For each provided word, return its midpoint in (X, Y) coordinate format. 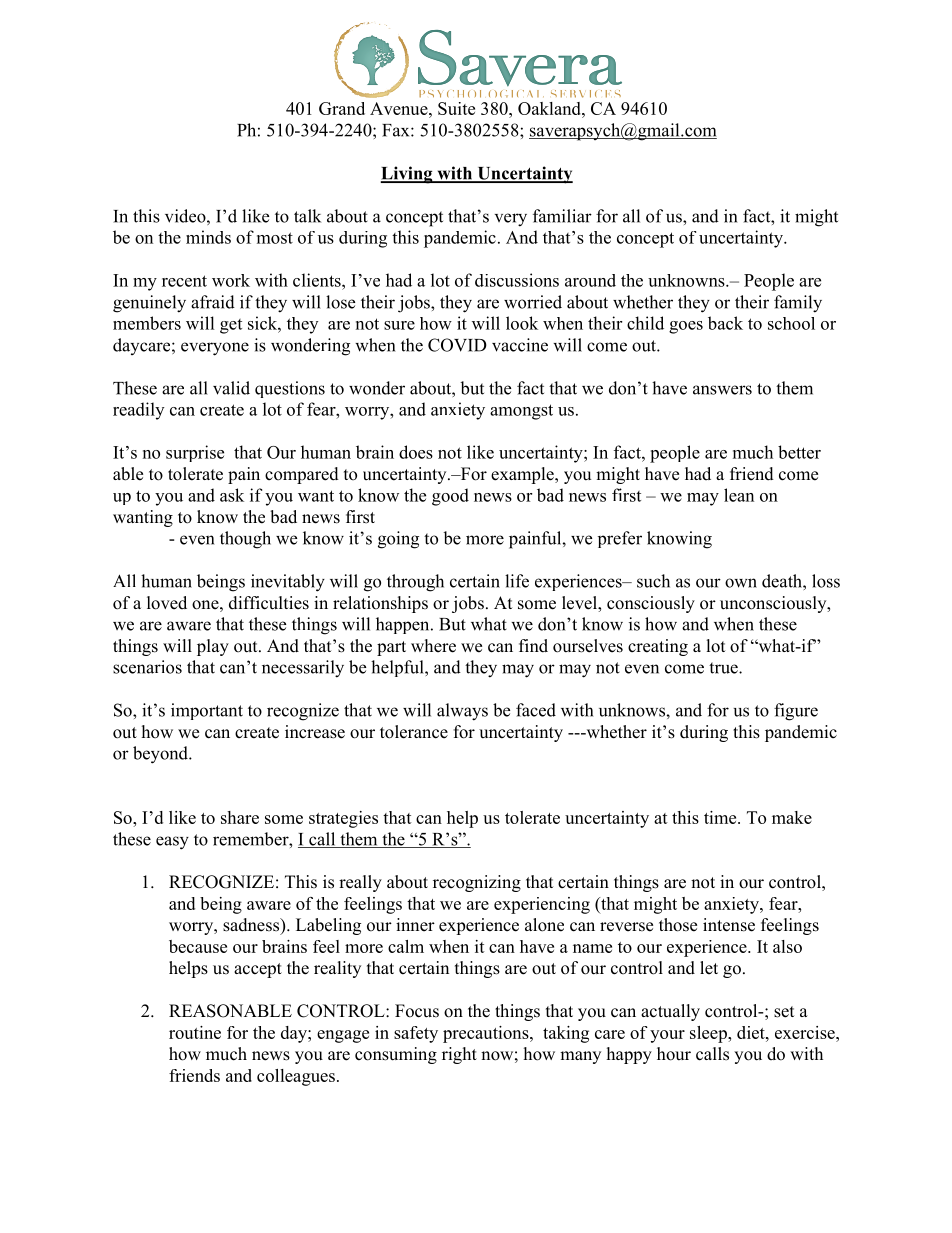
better (799, 452)
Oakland (550, 108)
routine (195, 1032)
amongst (521, 412)
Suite (456, 108)
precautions (487, 1034)
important (207, 711)
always (462, 712)
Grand (342, 108)
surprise (195, 453)
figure (796, 712)
